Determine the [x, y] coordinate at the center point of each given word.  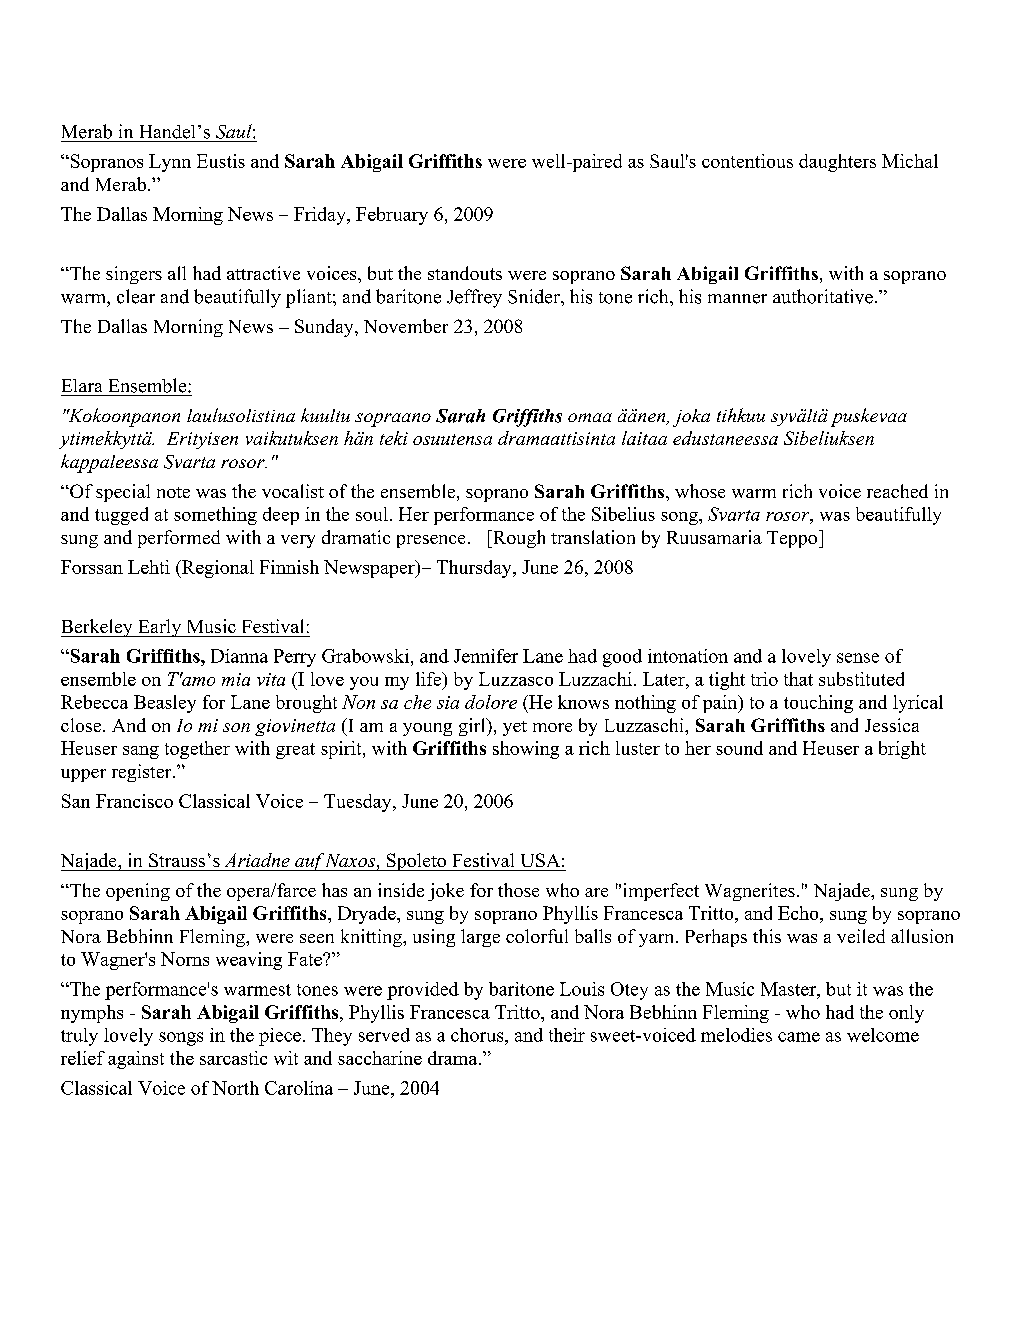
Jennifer [486, 656]
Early [160, 628]
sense [858, 658]
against [136, 1060]
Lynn [170, 163]
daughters [837, 163]
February [392, 216]
